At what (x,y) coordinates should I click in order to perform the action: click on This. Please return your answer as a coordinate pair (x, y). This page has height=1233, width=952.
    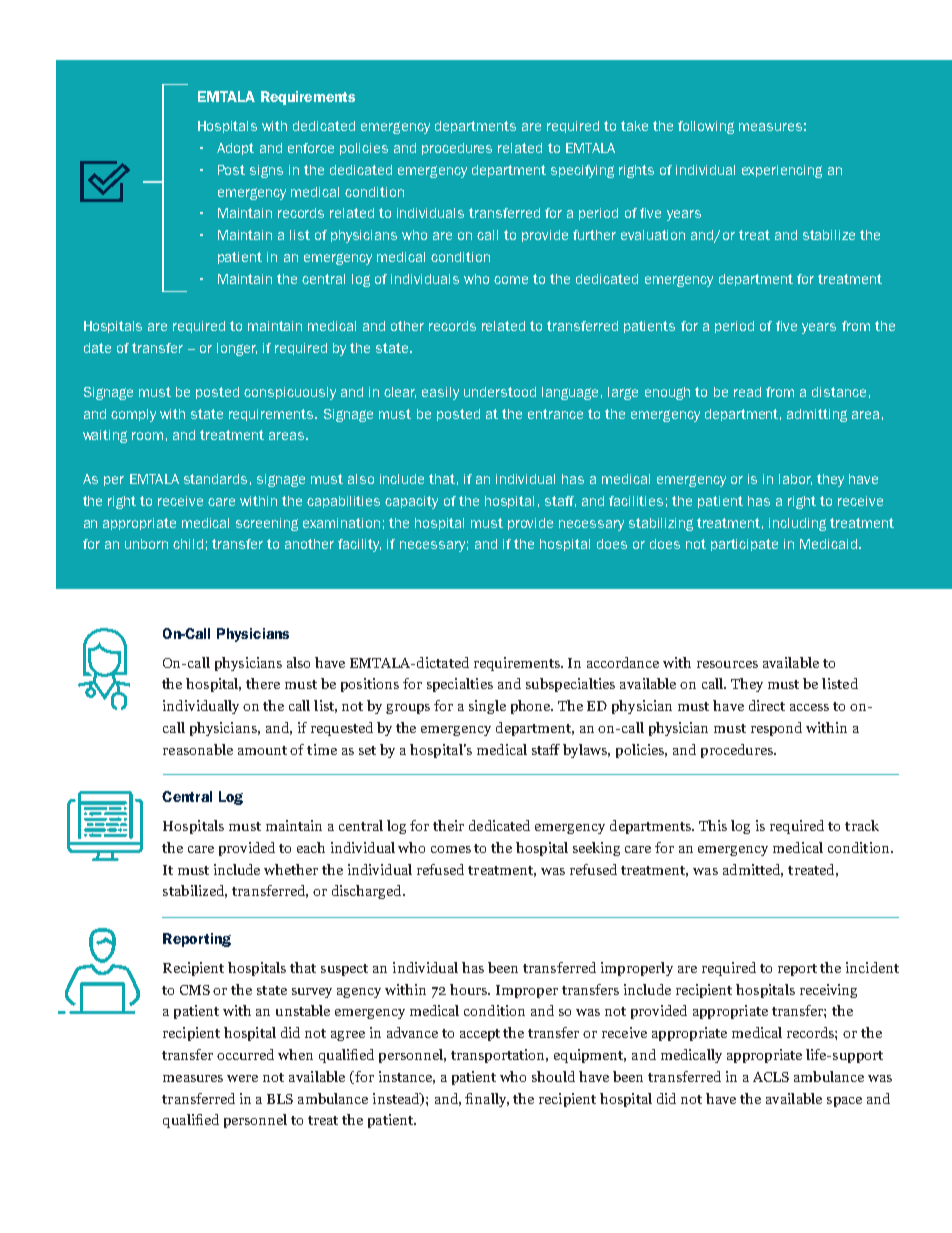
    Looking at the image, I should click on (713, 825).
